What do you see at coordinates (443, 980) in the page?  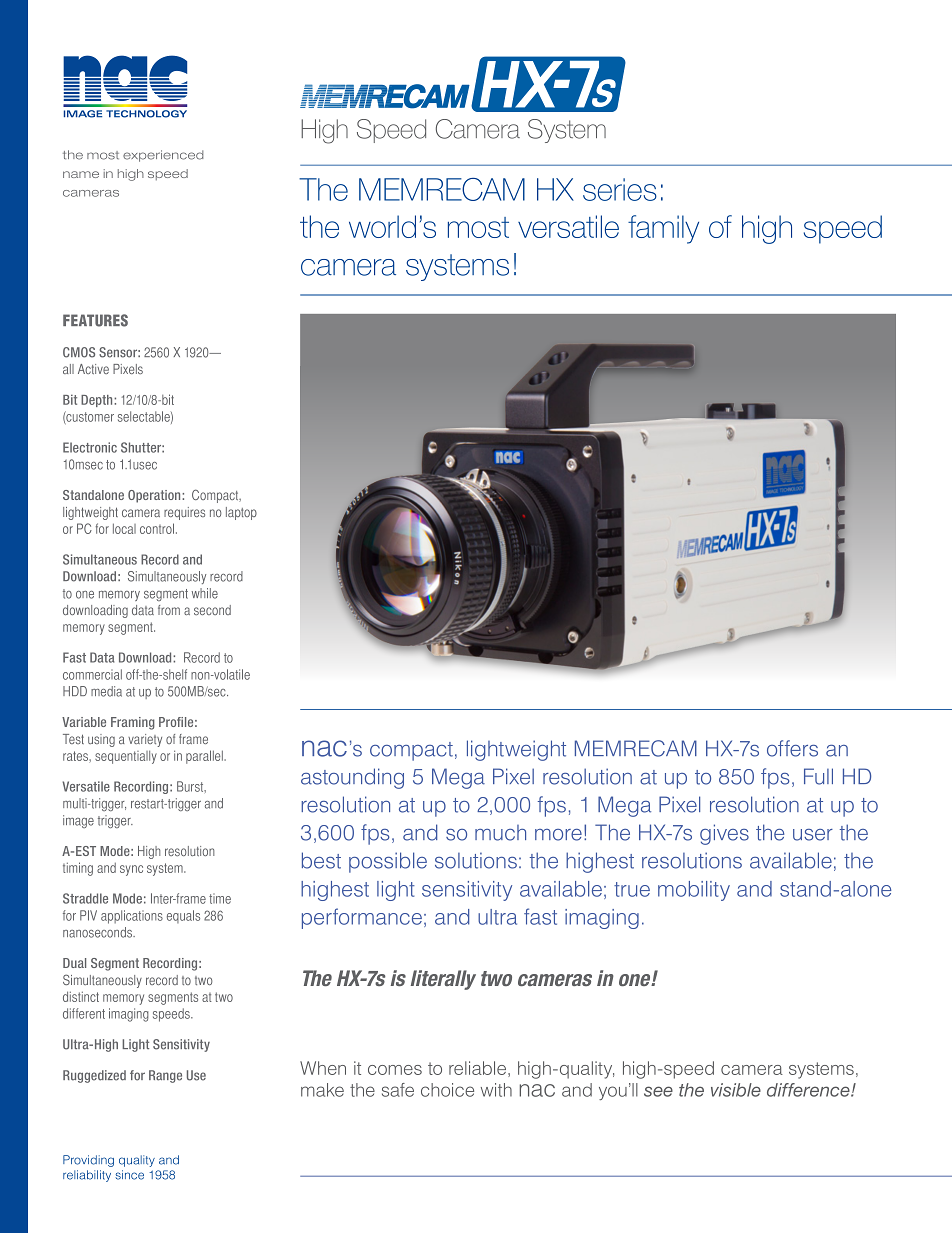 I see `literally` at bounding box center [443, 980].
